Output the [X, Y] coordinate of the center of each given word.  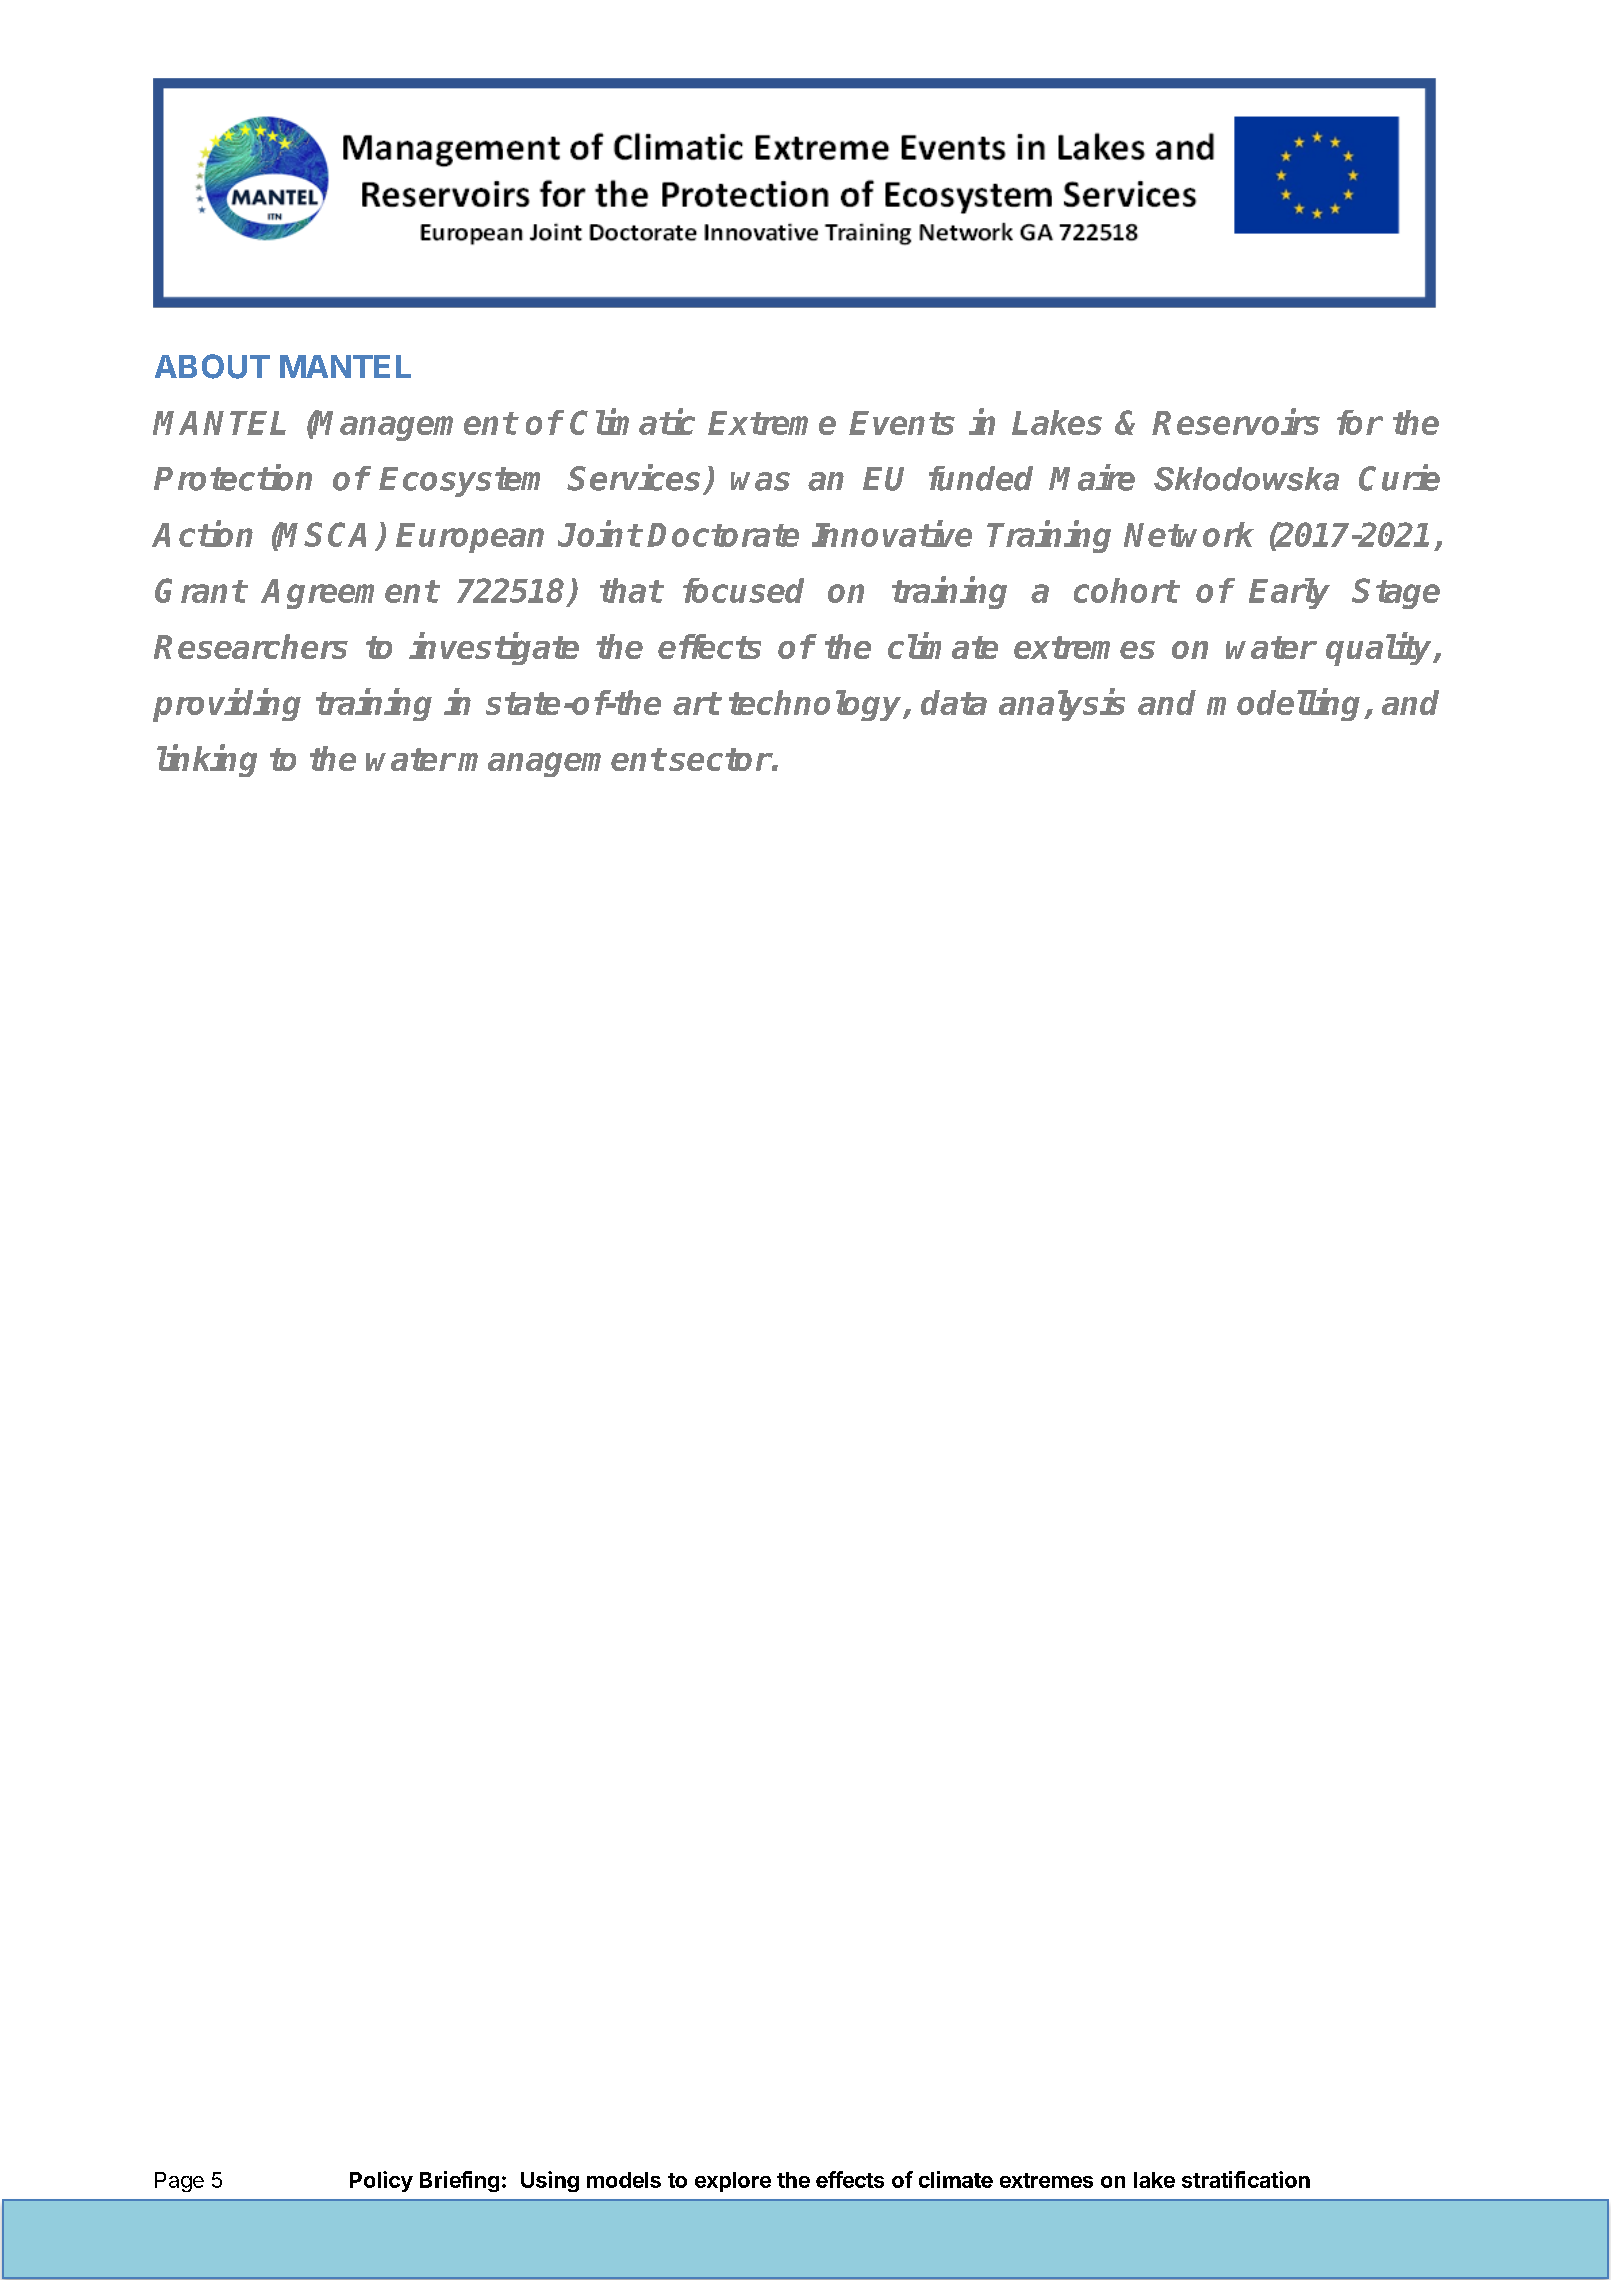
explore [733, 2182]
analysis [1062, 705]
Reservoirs [1236, 421]
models [624, 2180]
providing [227, 705]
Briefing [459, 2181]
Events [902, 423]
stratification [1246, 2179]
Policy [381, 2181]
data [954, 702]
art [696, 703]
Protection [233, 477]
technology [817, 705]
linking [207, 761]
